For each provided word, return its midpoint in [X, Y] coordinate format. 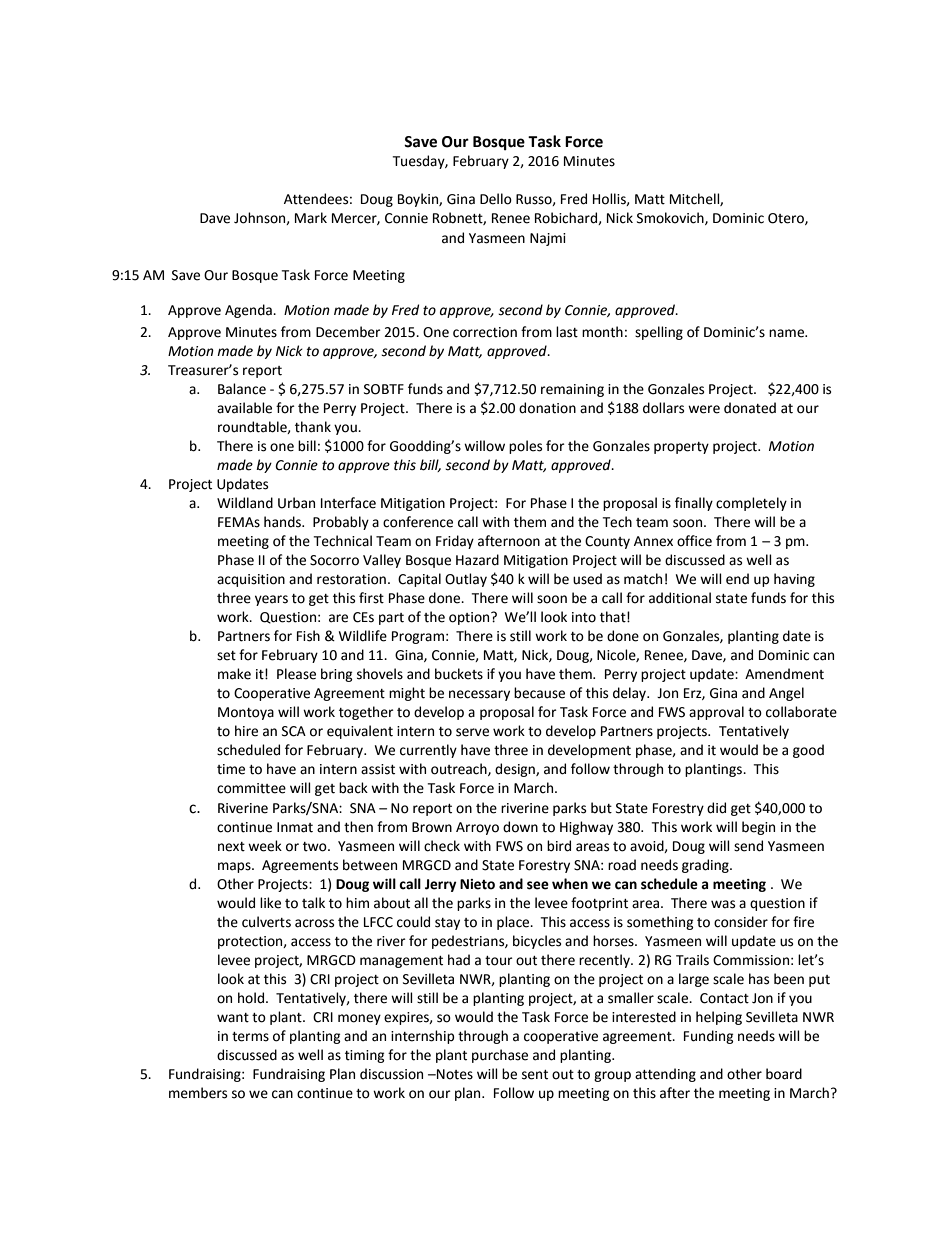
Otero [787, 219]
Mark [311, 218]
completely [751, 504]
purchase [500, 1056]
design [516, 770]
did [716, 808]
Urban [296, 503]
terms [250, 1037]
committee [251, 788]
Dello [496, 199]
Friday [455, 542]
